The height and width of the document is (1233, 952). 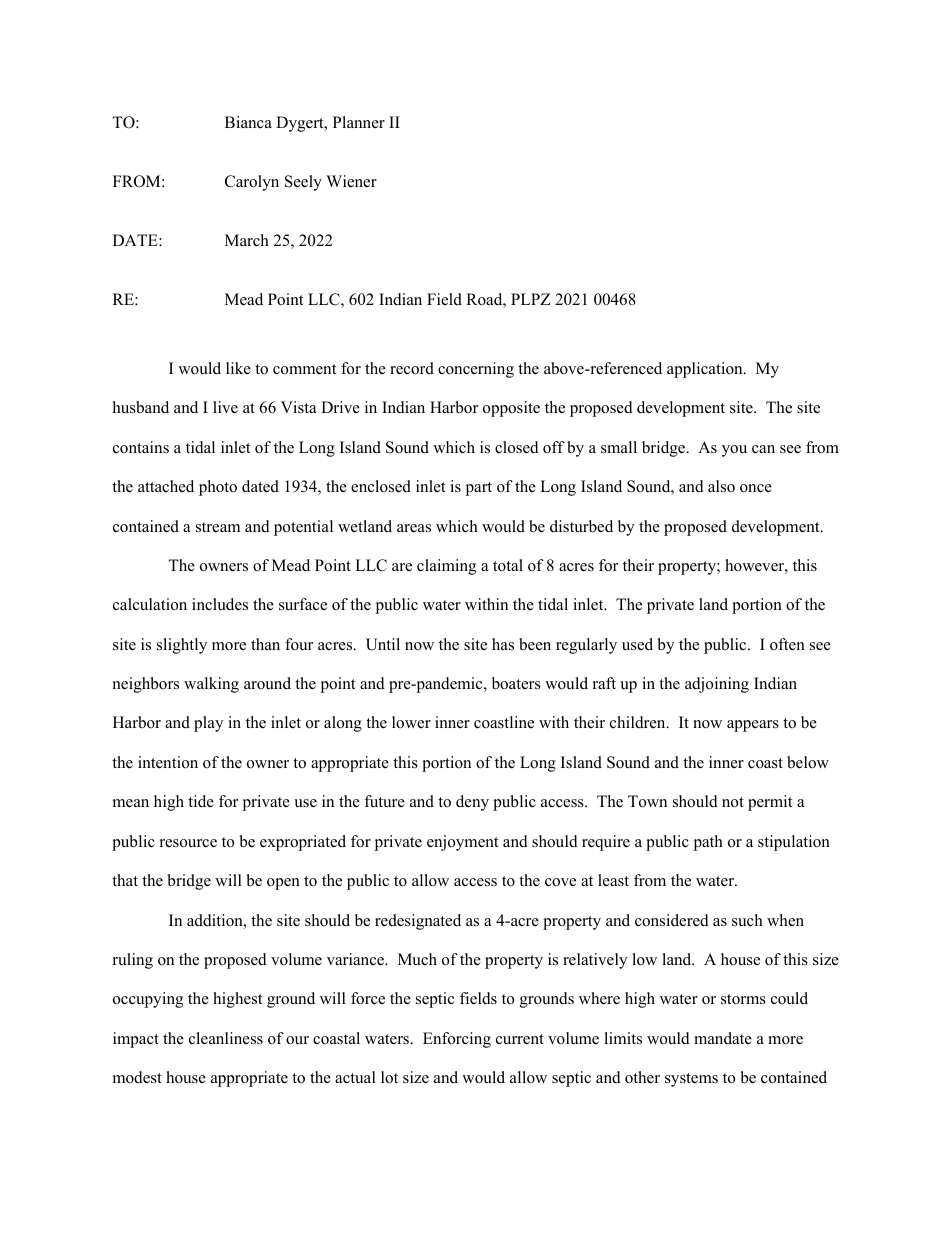 What do you see at coordinates (706, 370) in the document?
I see `application` at bounding box center [706, 370].
